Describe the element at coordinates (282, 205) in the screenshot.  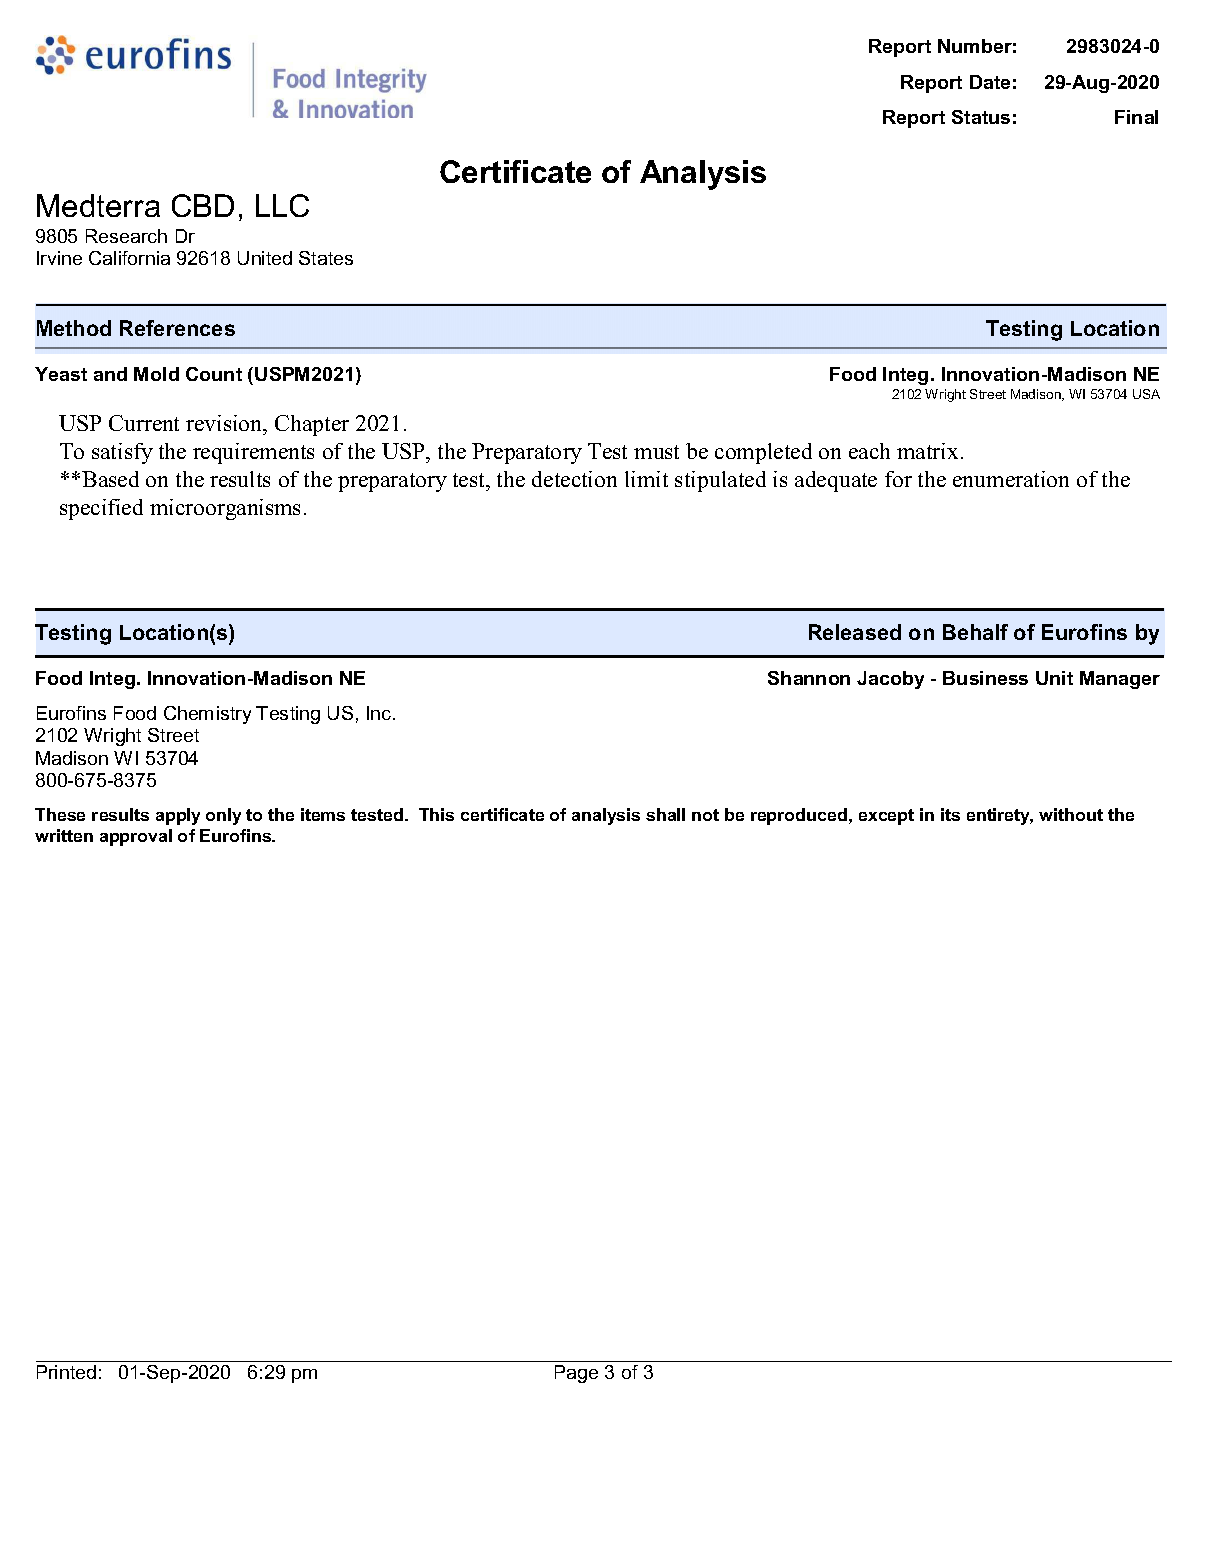
I see `LLC` at that location.
